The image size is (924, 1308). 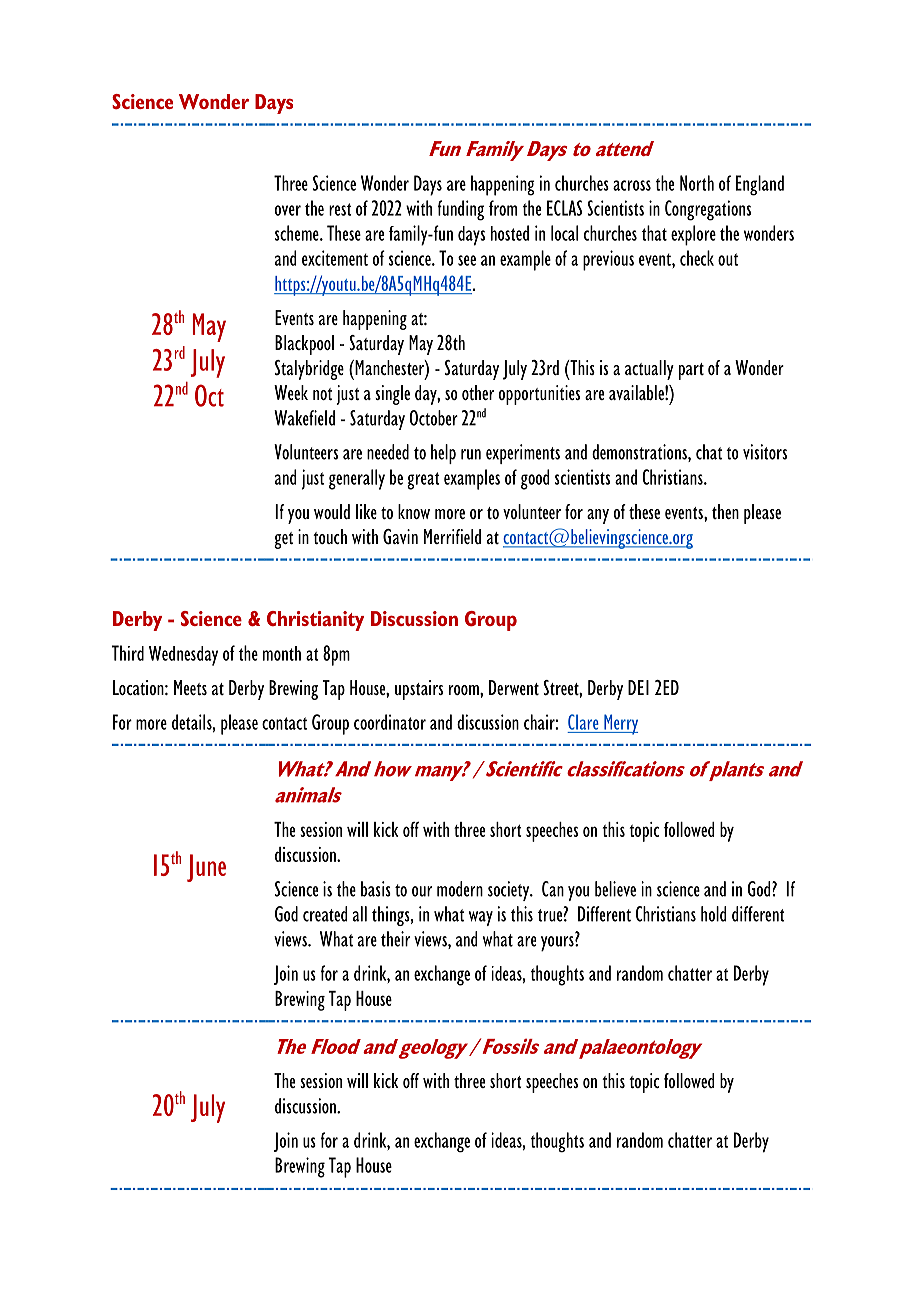 What do you see at coordinates (481, 918) in the screenshot?
I see `way` at bounding box center [481, 918].
